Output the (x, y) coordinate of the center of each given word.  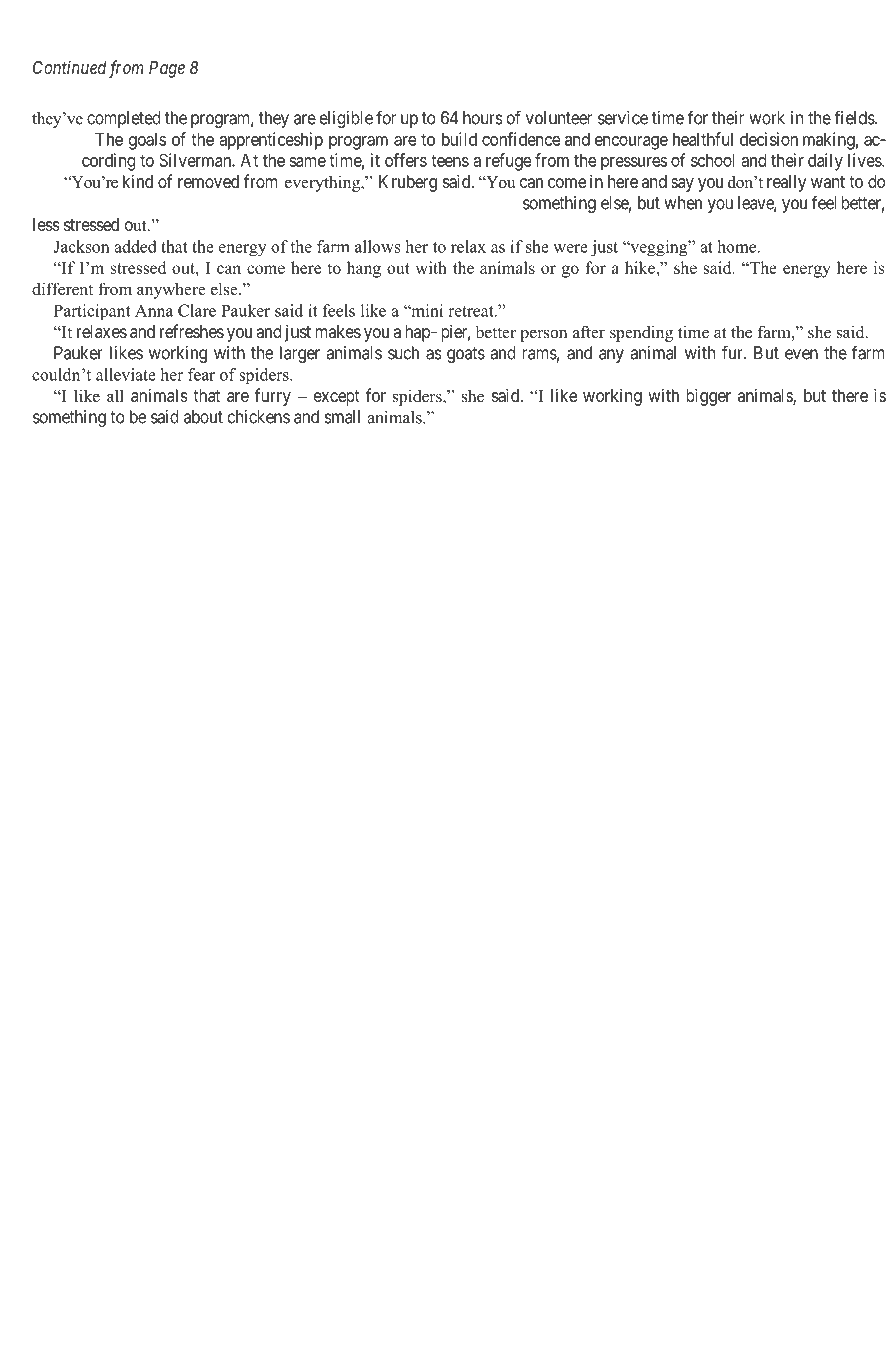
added (135, 246)
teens (450, 160)
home (738, 246)
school (712, 160)
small (342, 417)
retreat (472, 311)
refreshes (192, 331)
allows (378, 246)
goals (147, 141)
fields (855, 117)
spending (641, 333)
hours (483, 118)
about (203, 417)
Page (167, 69)
